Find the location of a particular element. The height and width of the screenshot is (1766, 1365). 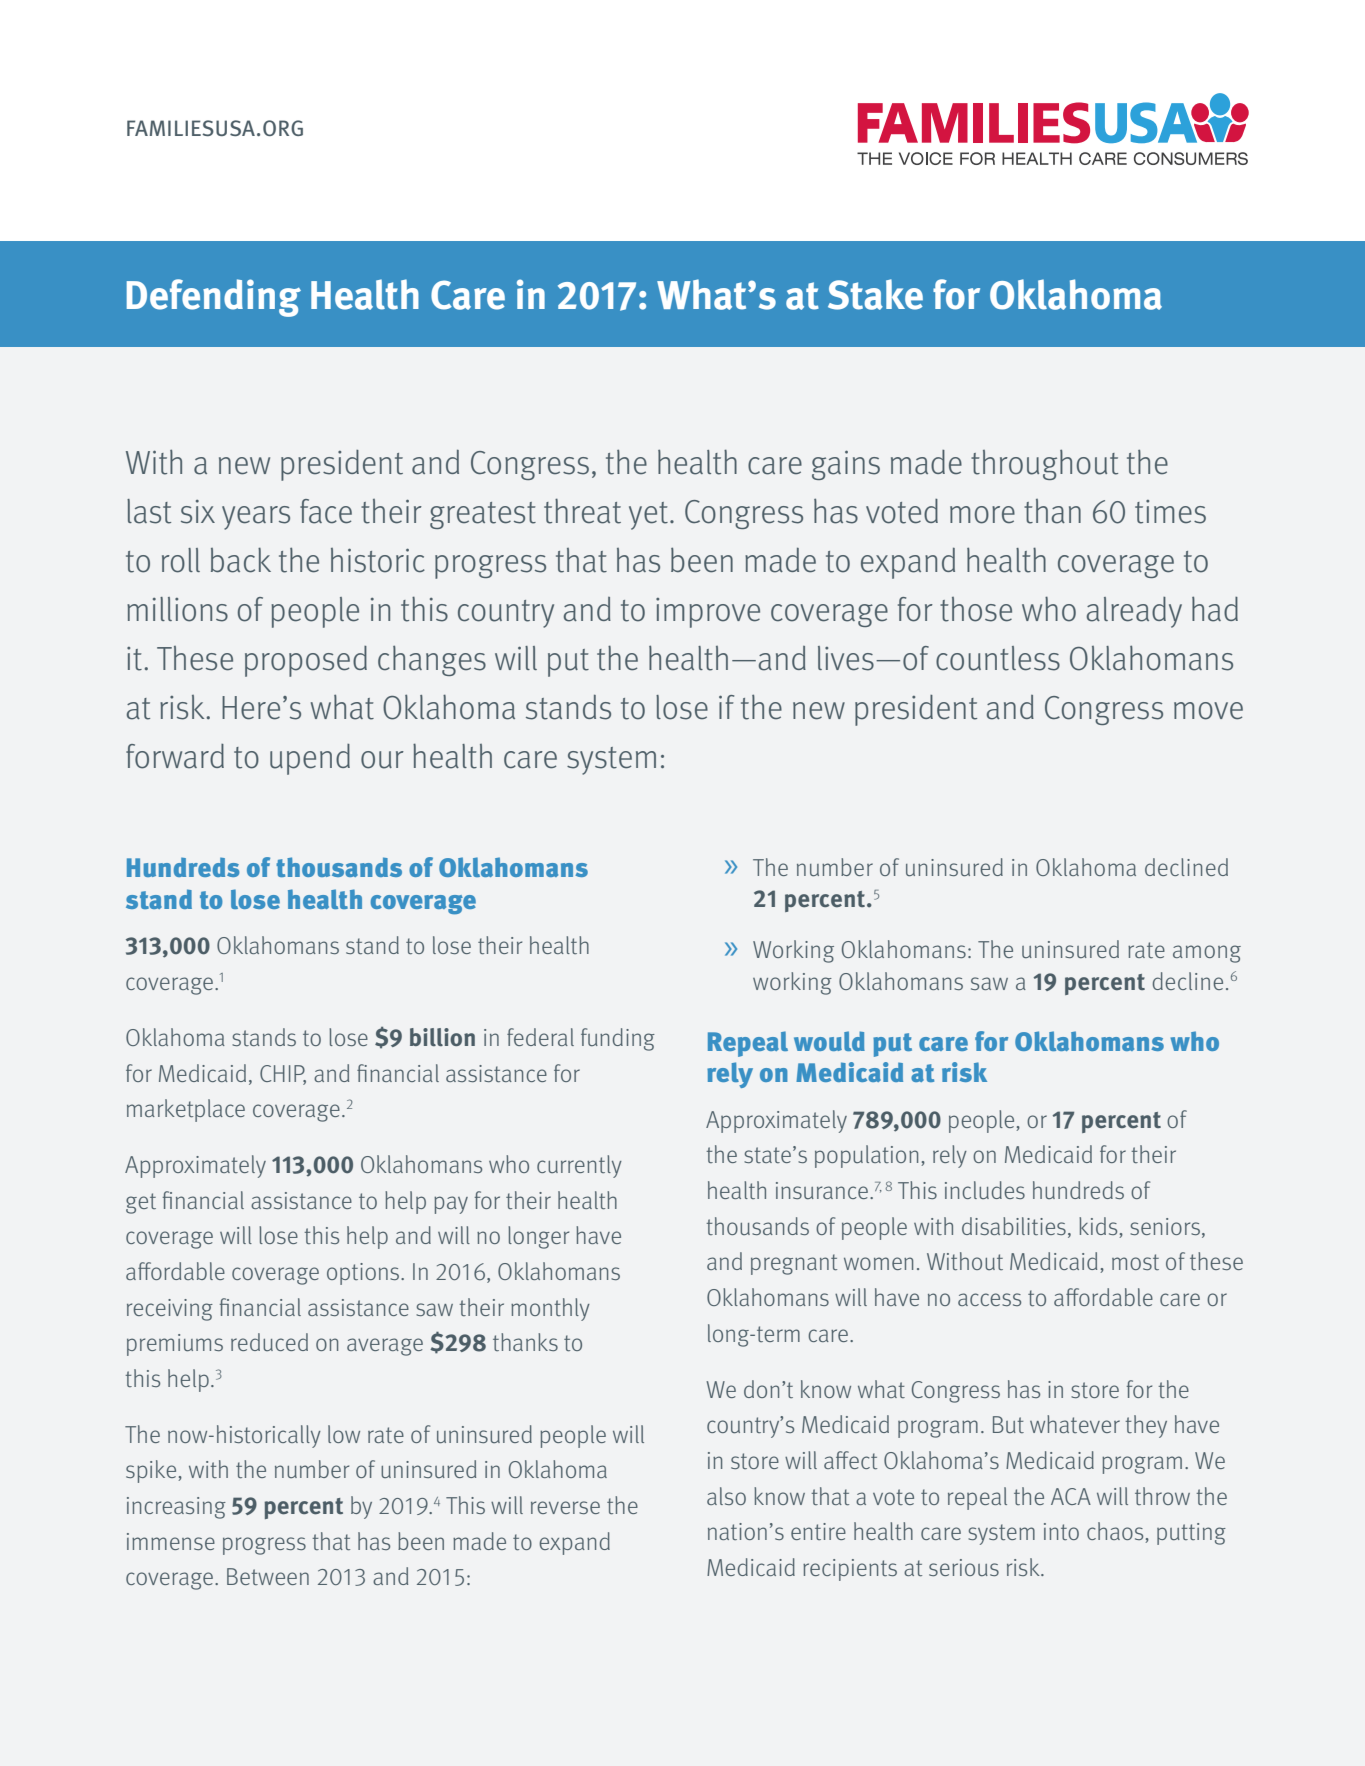

already is located at coordinates (1134, 612).
